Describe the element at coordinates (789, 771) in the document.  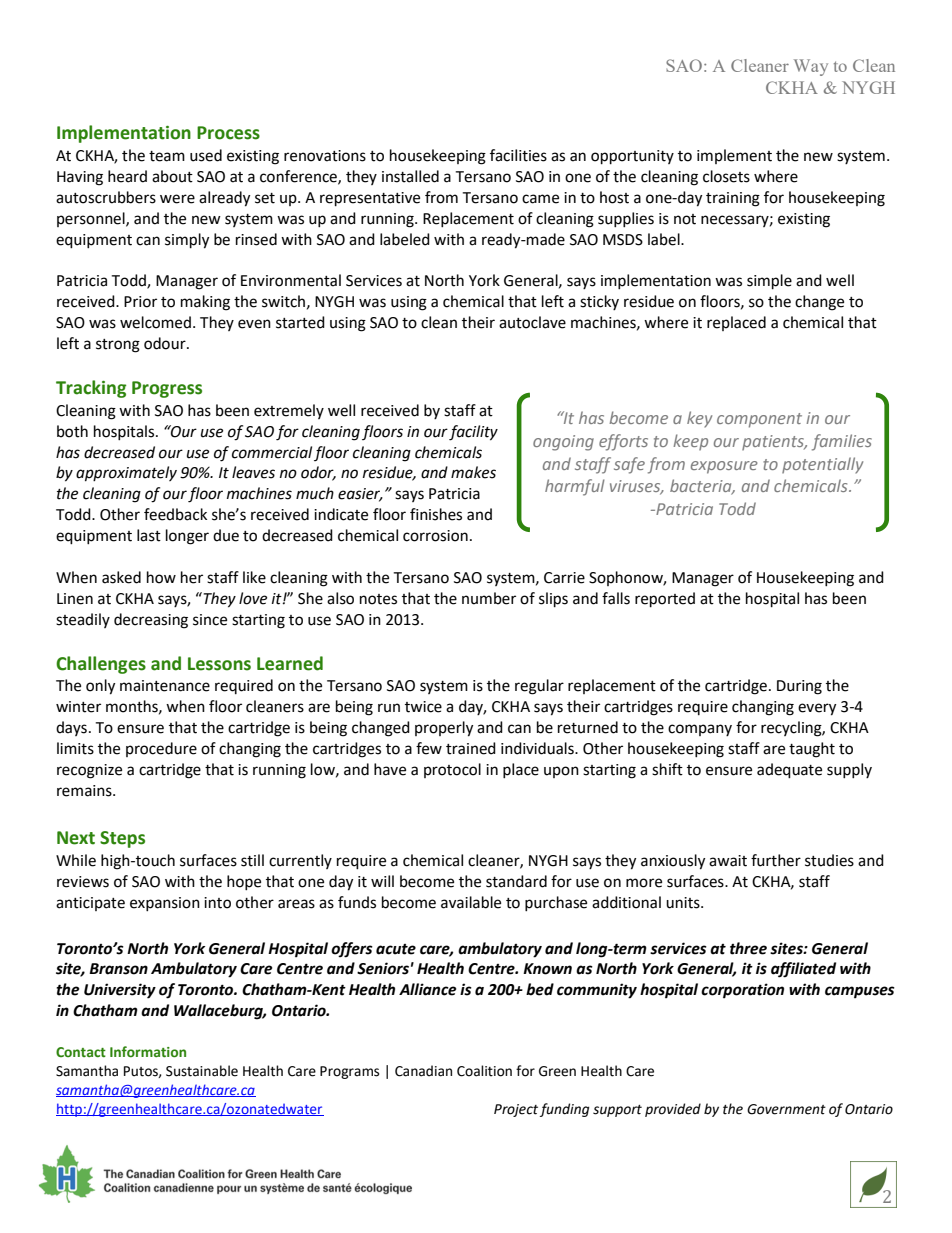
I see `adequate` at that location.
